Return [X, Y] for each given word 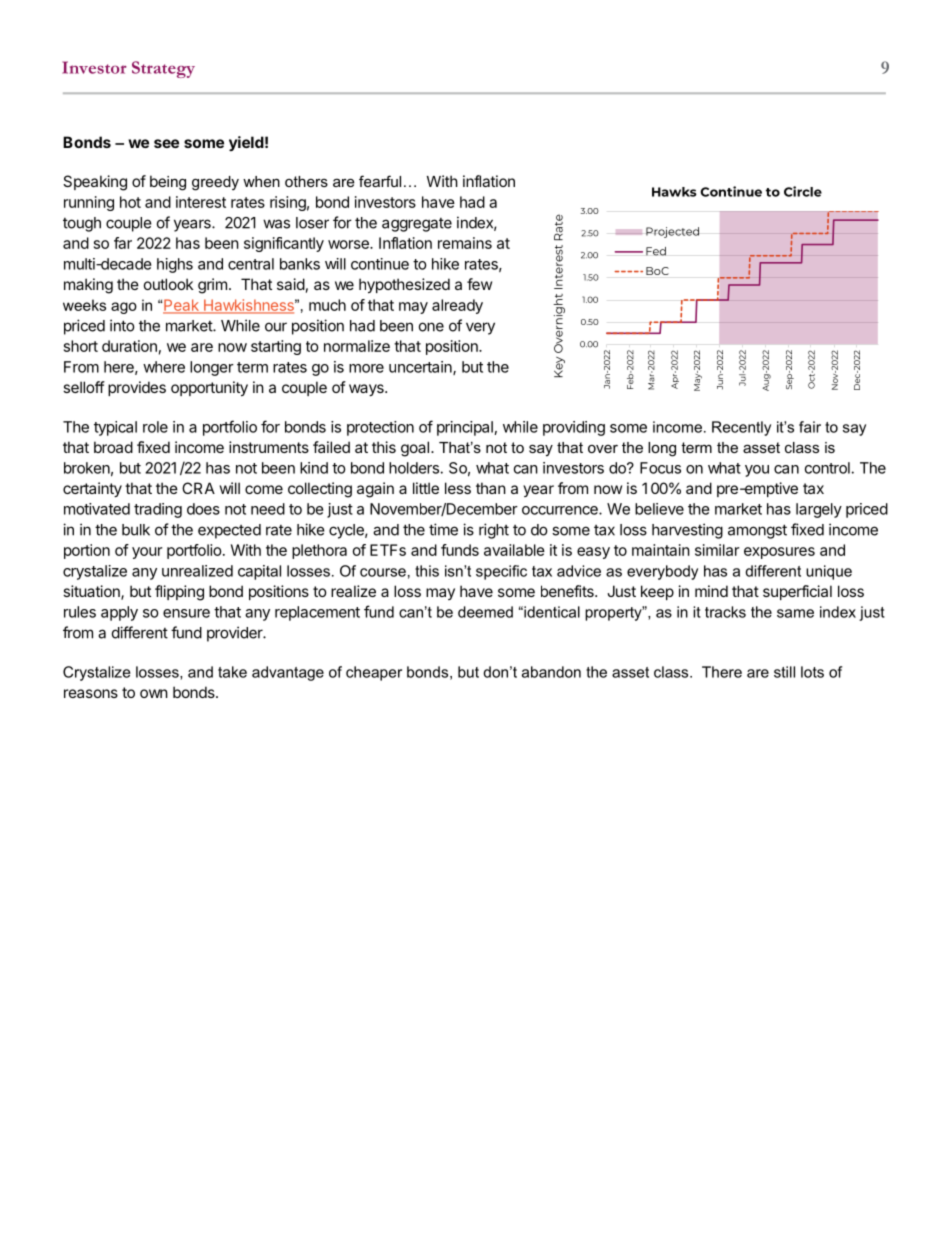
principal [465, 428]
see [166, 143]
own [154, 693]
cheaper [374, 673]
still [784, 672]
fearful [380, 181]
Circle [803, 191]
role [155, 427]
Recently [741, 428]
